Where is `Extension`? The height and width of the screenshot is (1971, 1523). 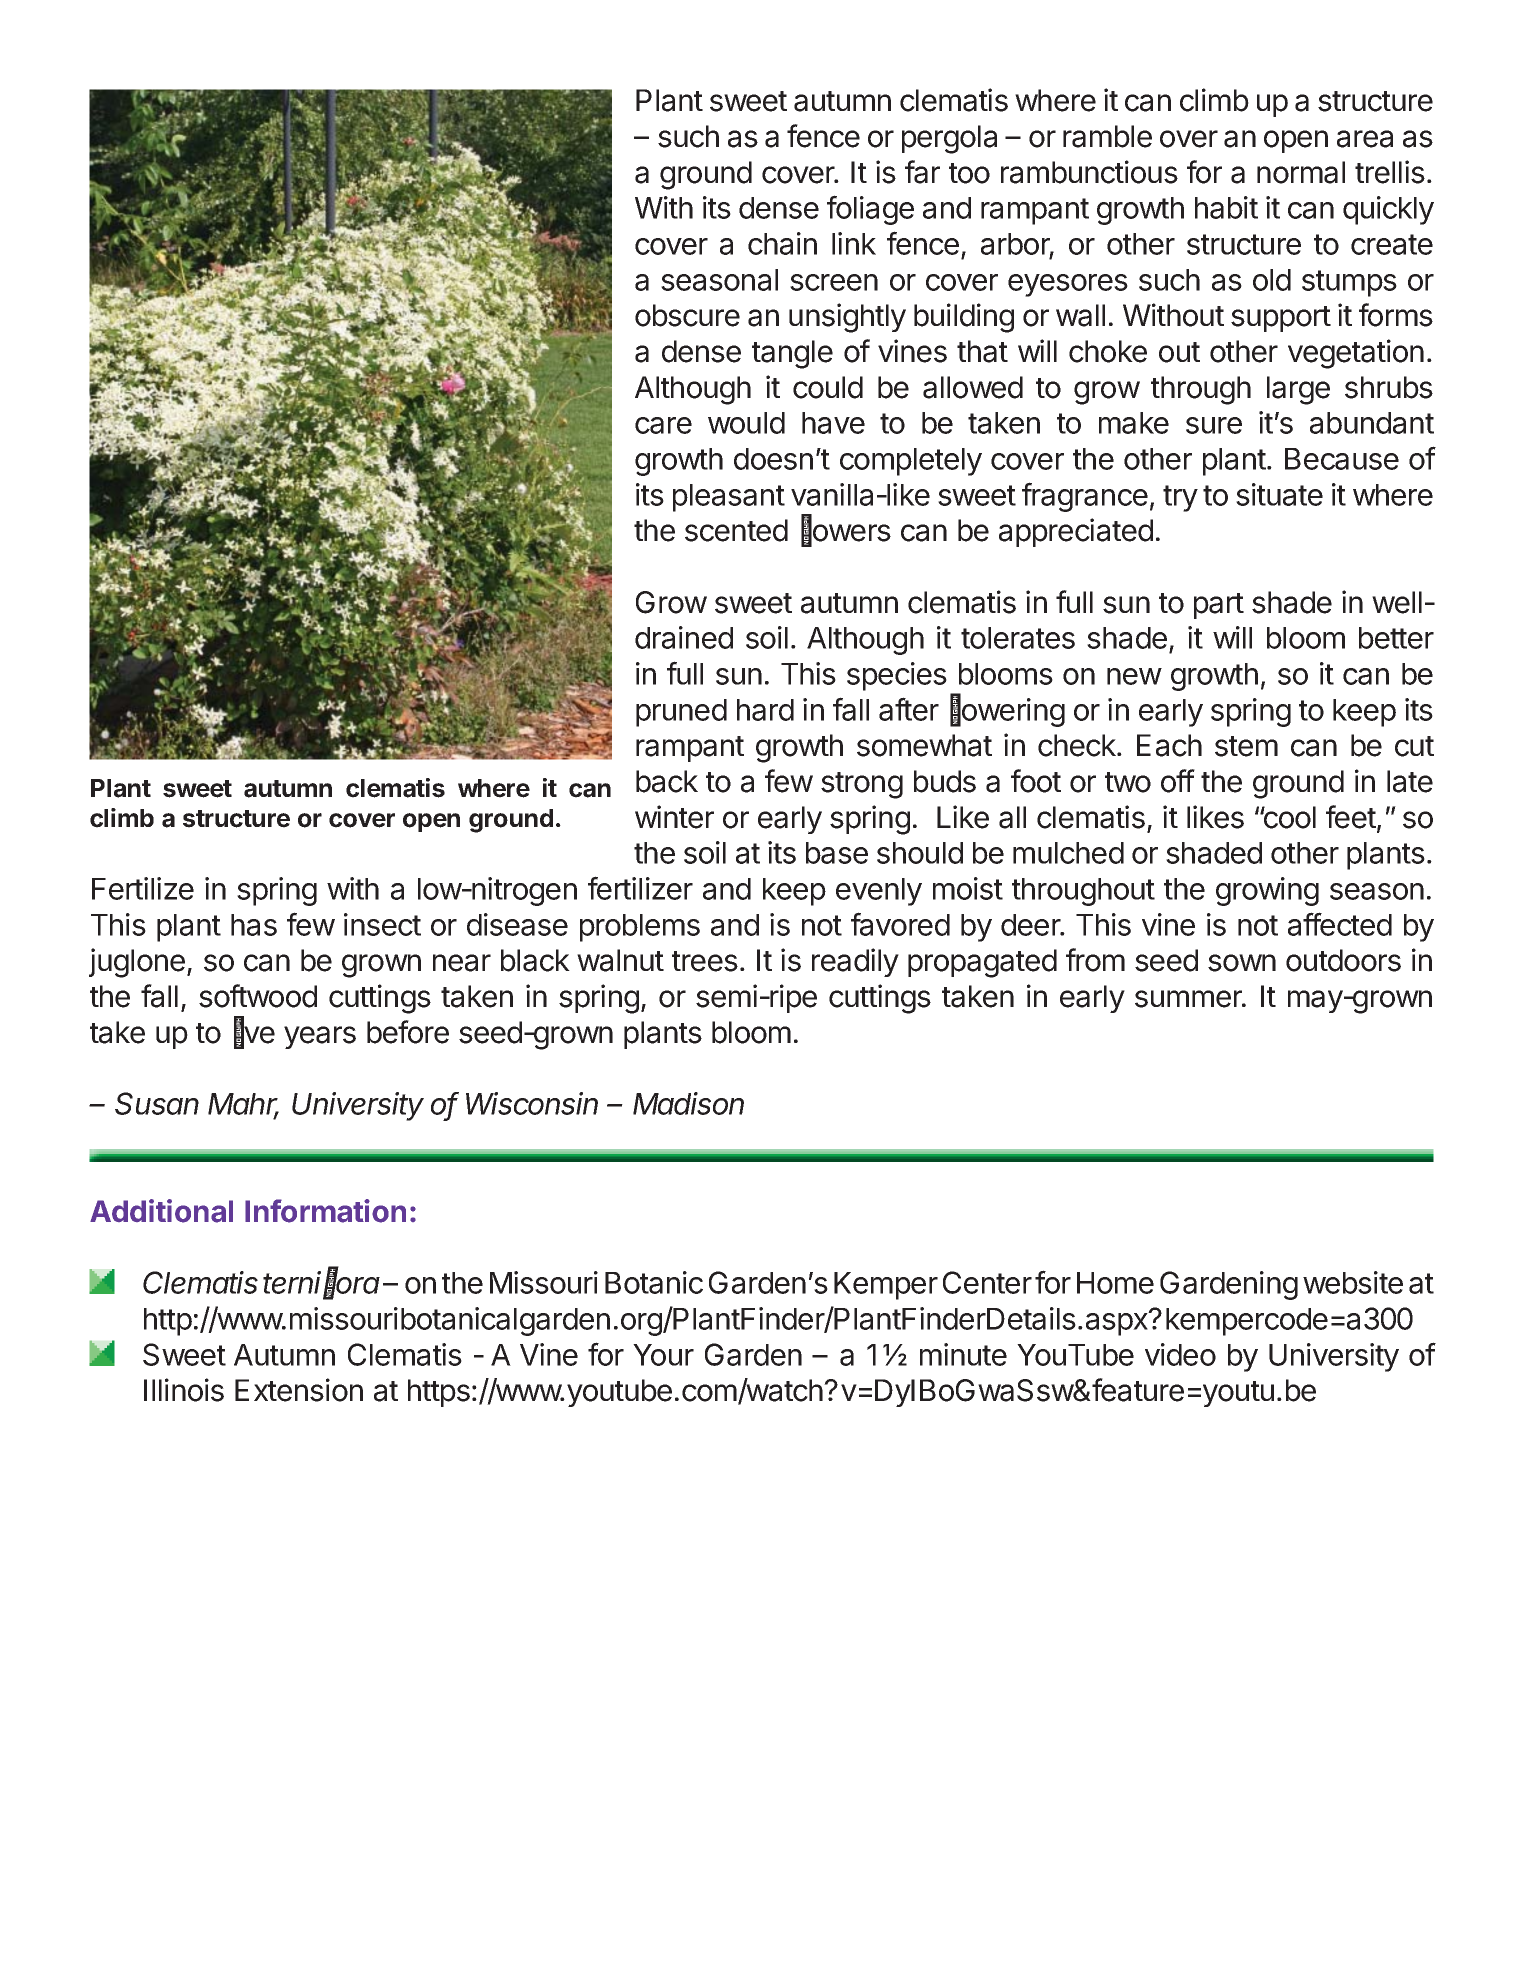 Extension is located at coordinates (299, 1390).
